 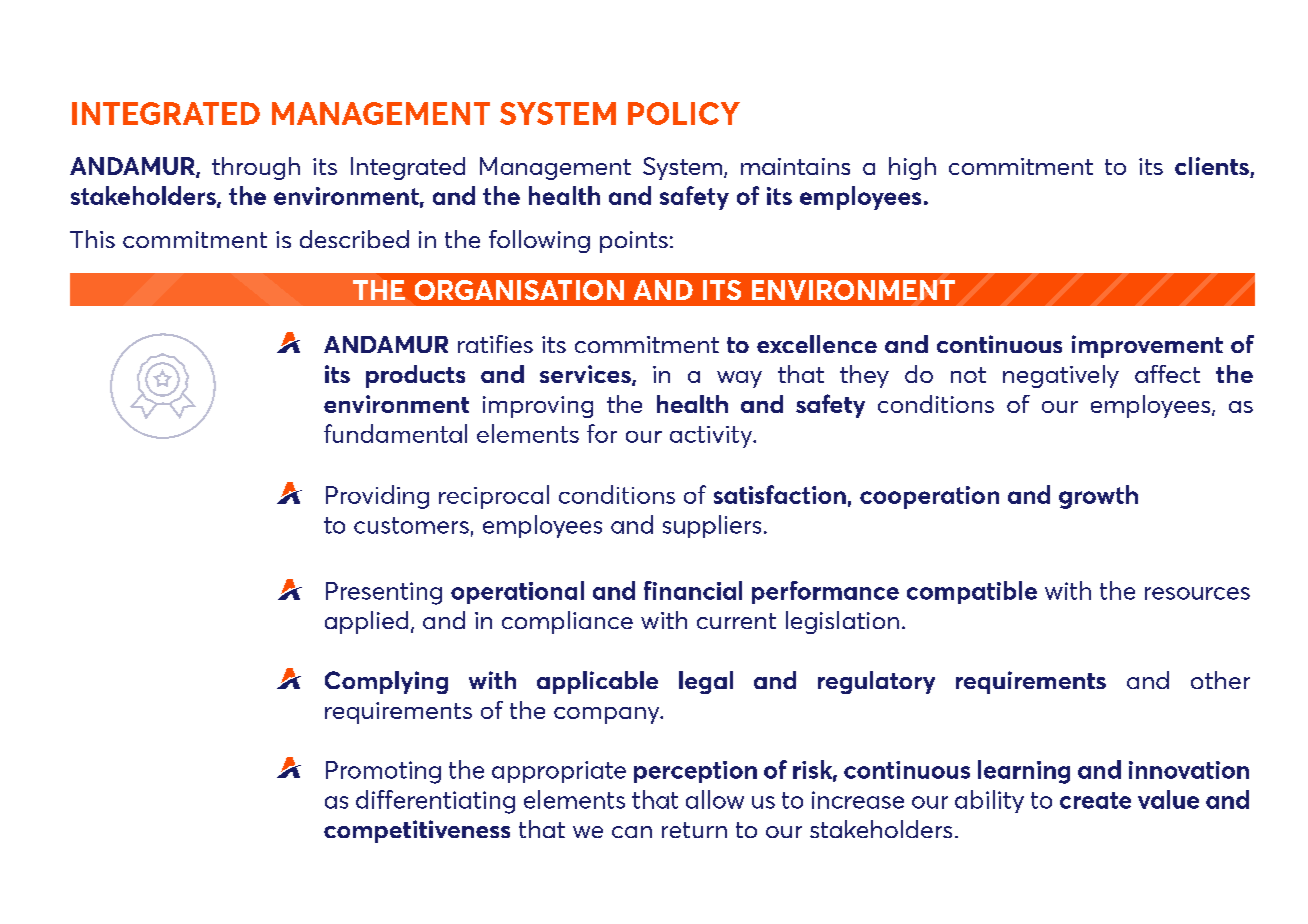 What do you see at coordinates (1213, 167) in the page?
I see `clients` at bounding box center [1213, 167].
